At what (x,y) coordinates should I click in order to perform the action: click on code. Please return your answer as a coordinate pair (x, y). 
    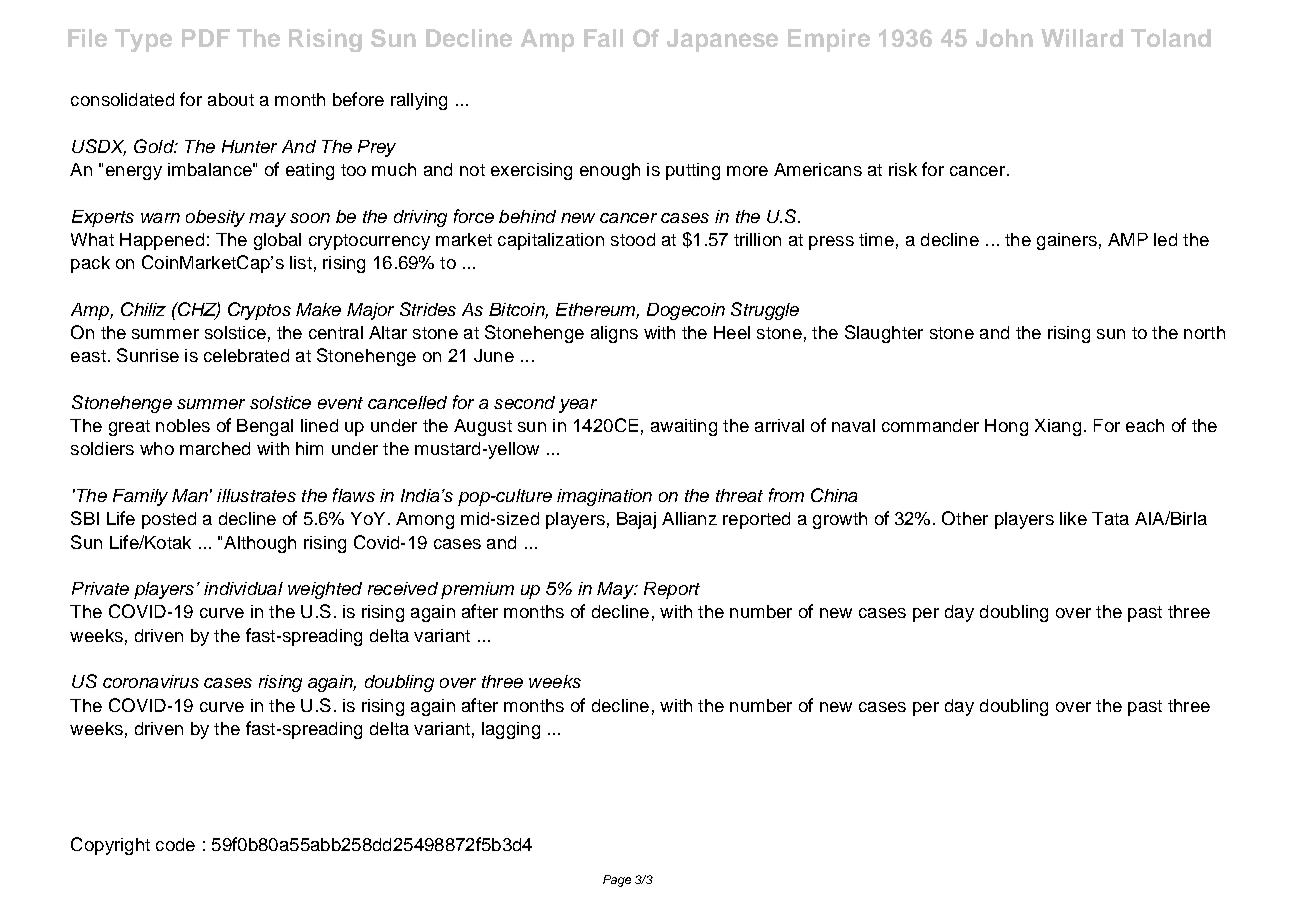
    Looking at the image, I should click on (175, 844).
